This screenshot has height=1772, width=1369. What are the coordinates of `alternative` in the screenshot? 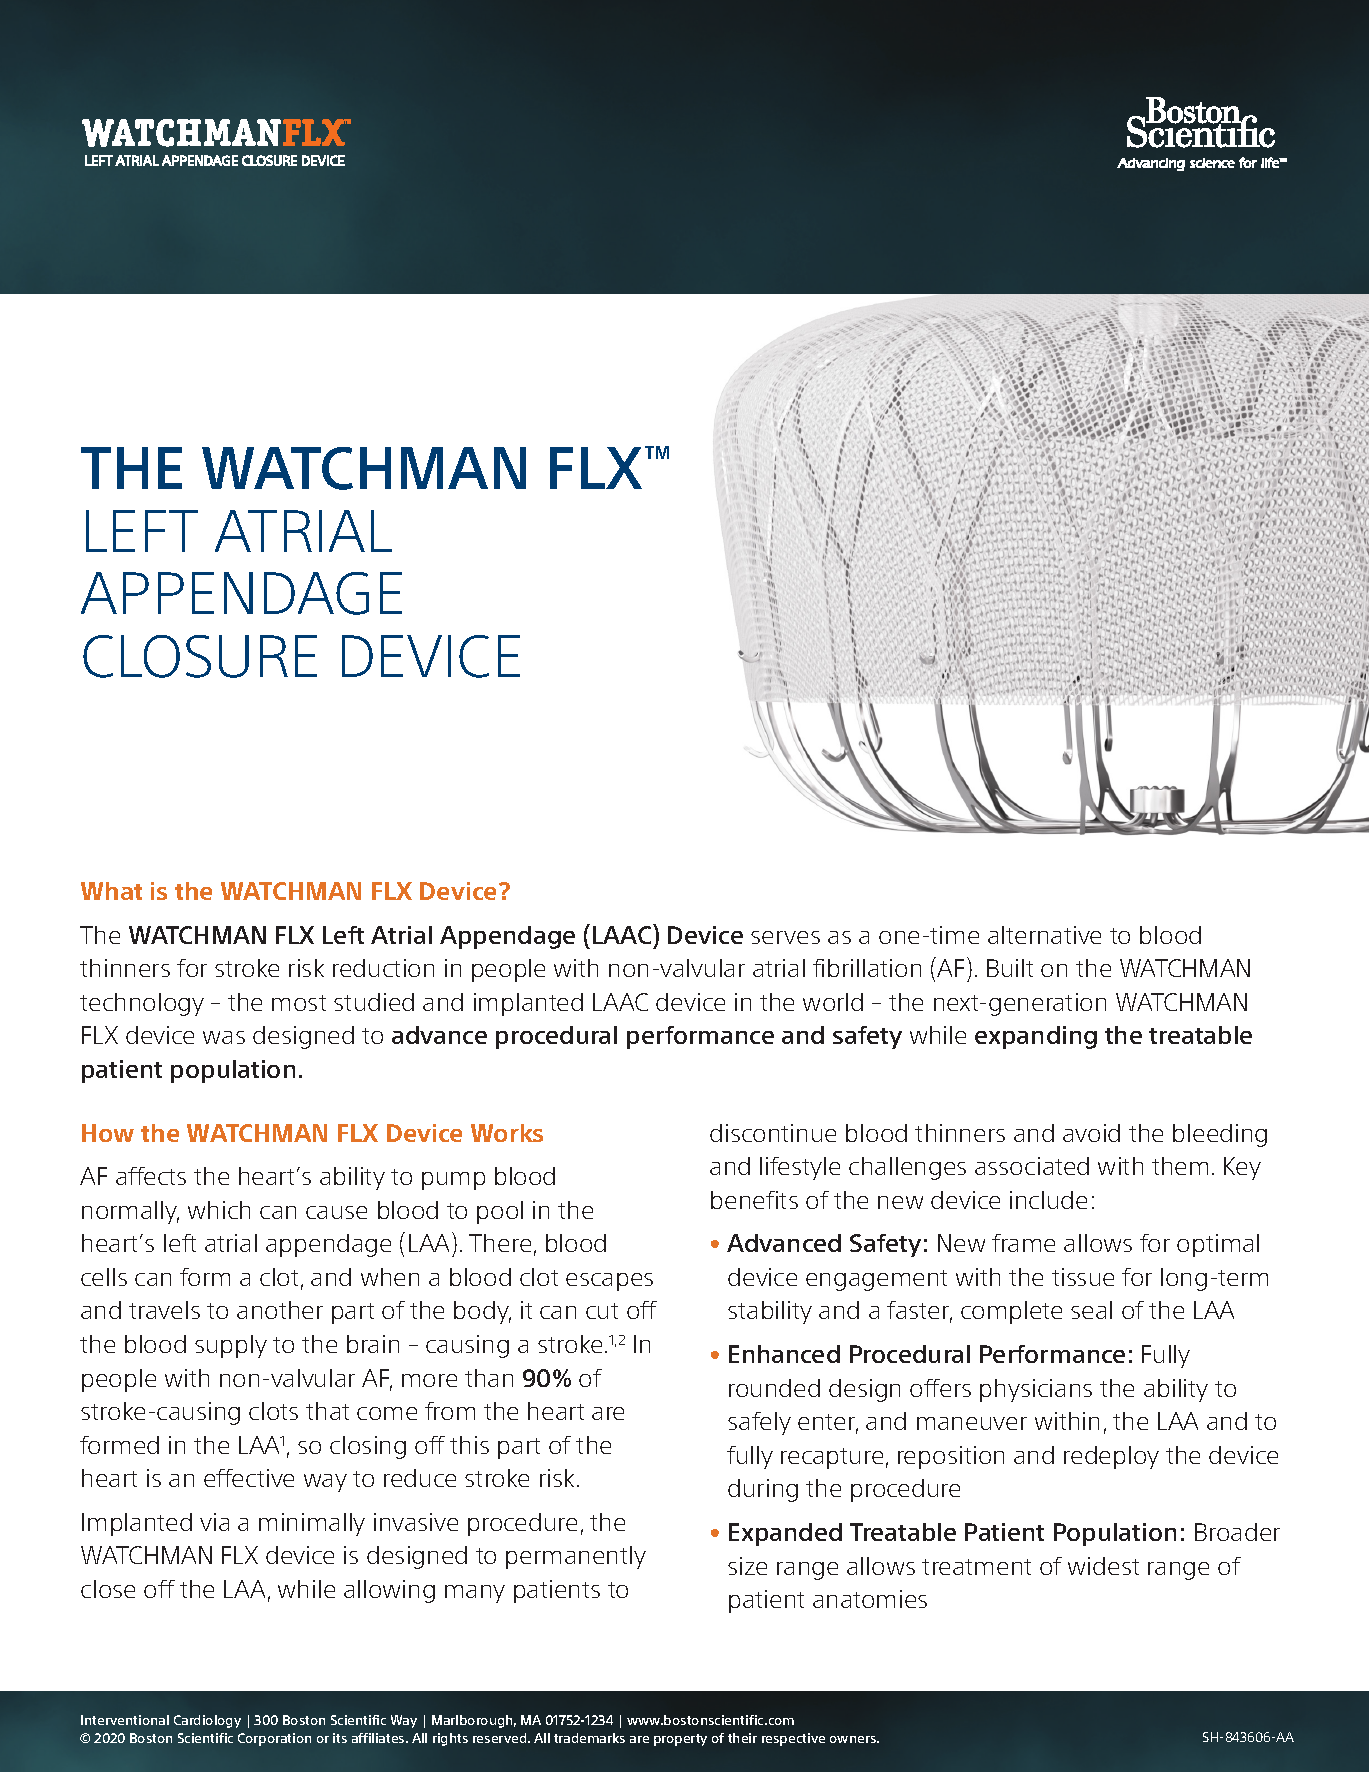 It's located at (1044, 935).
